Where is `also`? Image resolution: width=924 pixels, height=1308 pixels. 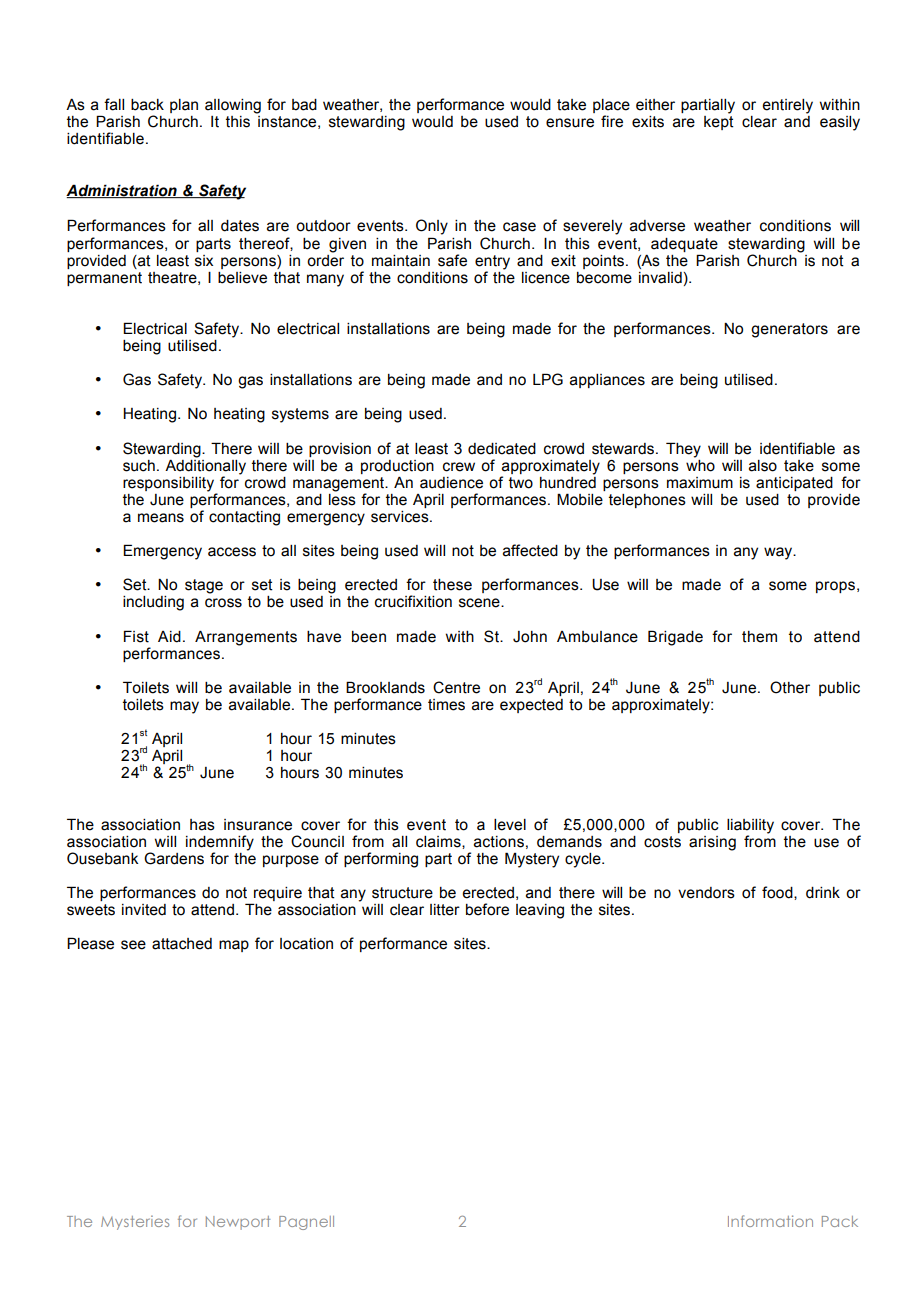 also is located at coordinates (763, 466).
